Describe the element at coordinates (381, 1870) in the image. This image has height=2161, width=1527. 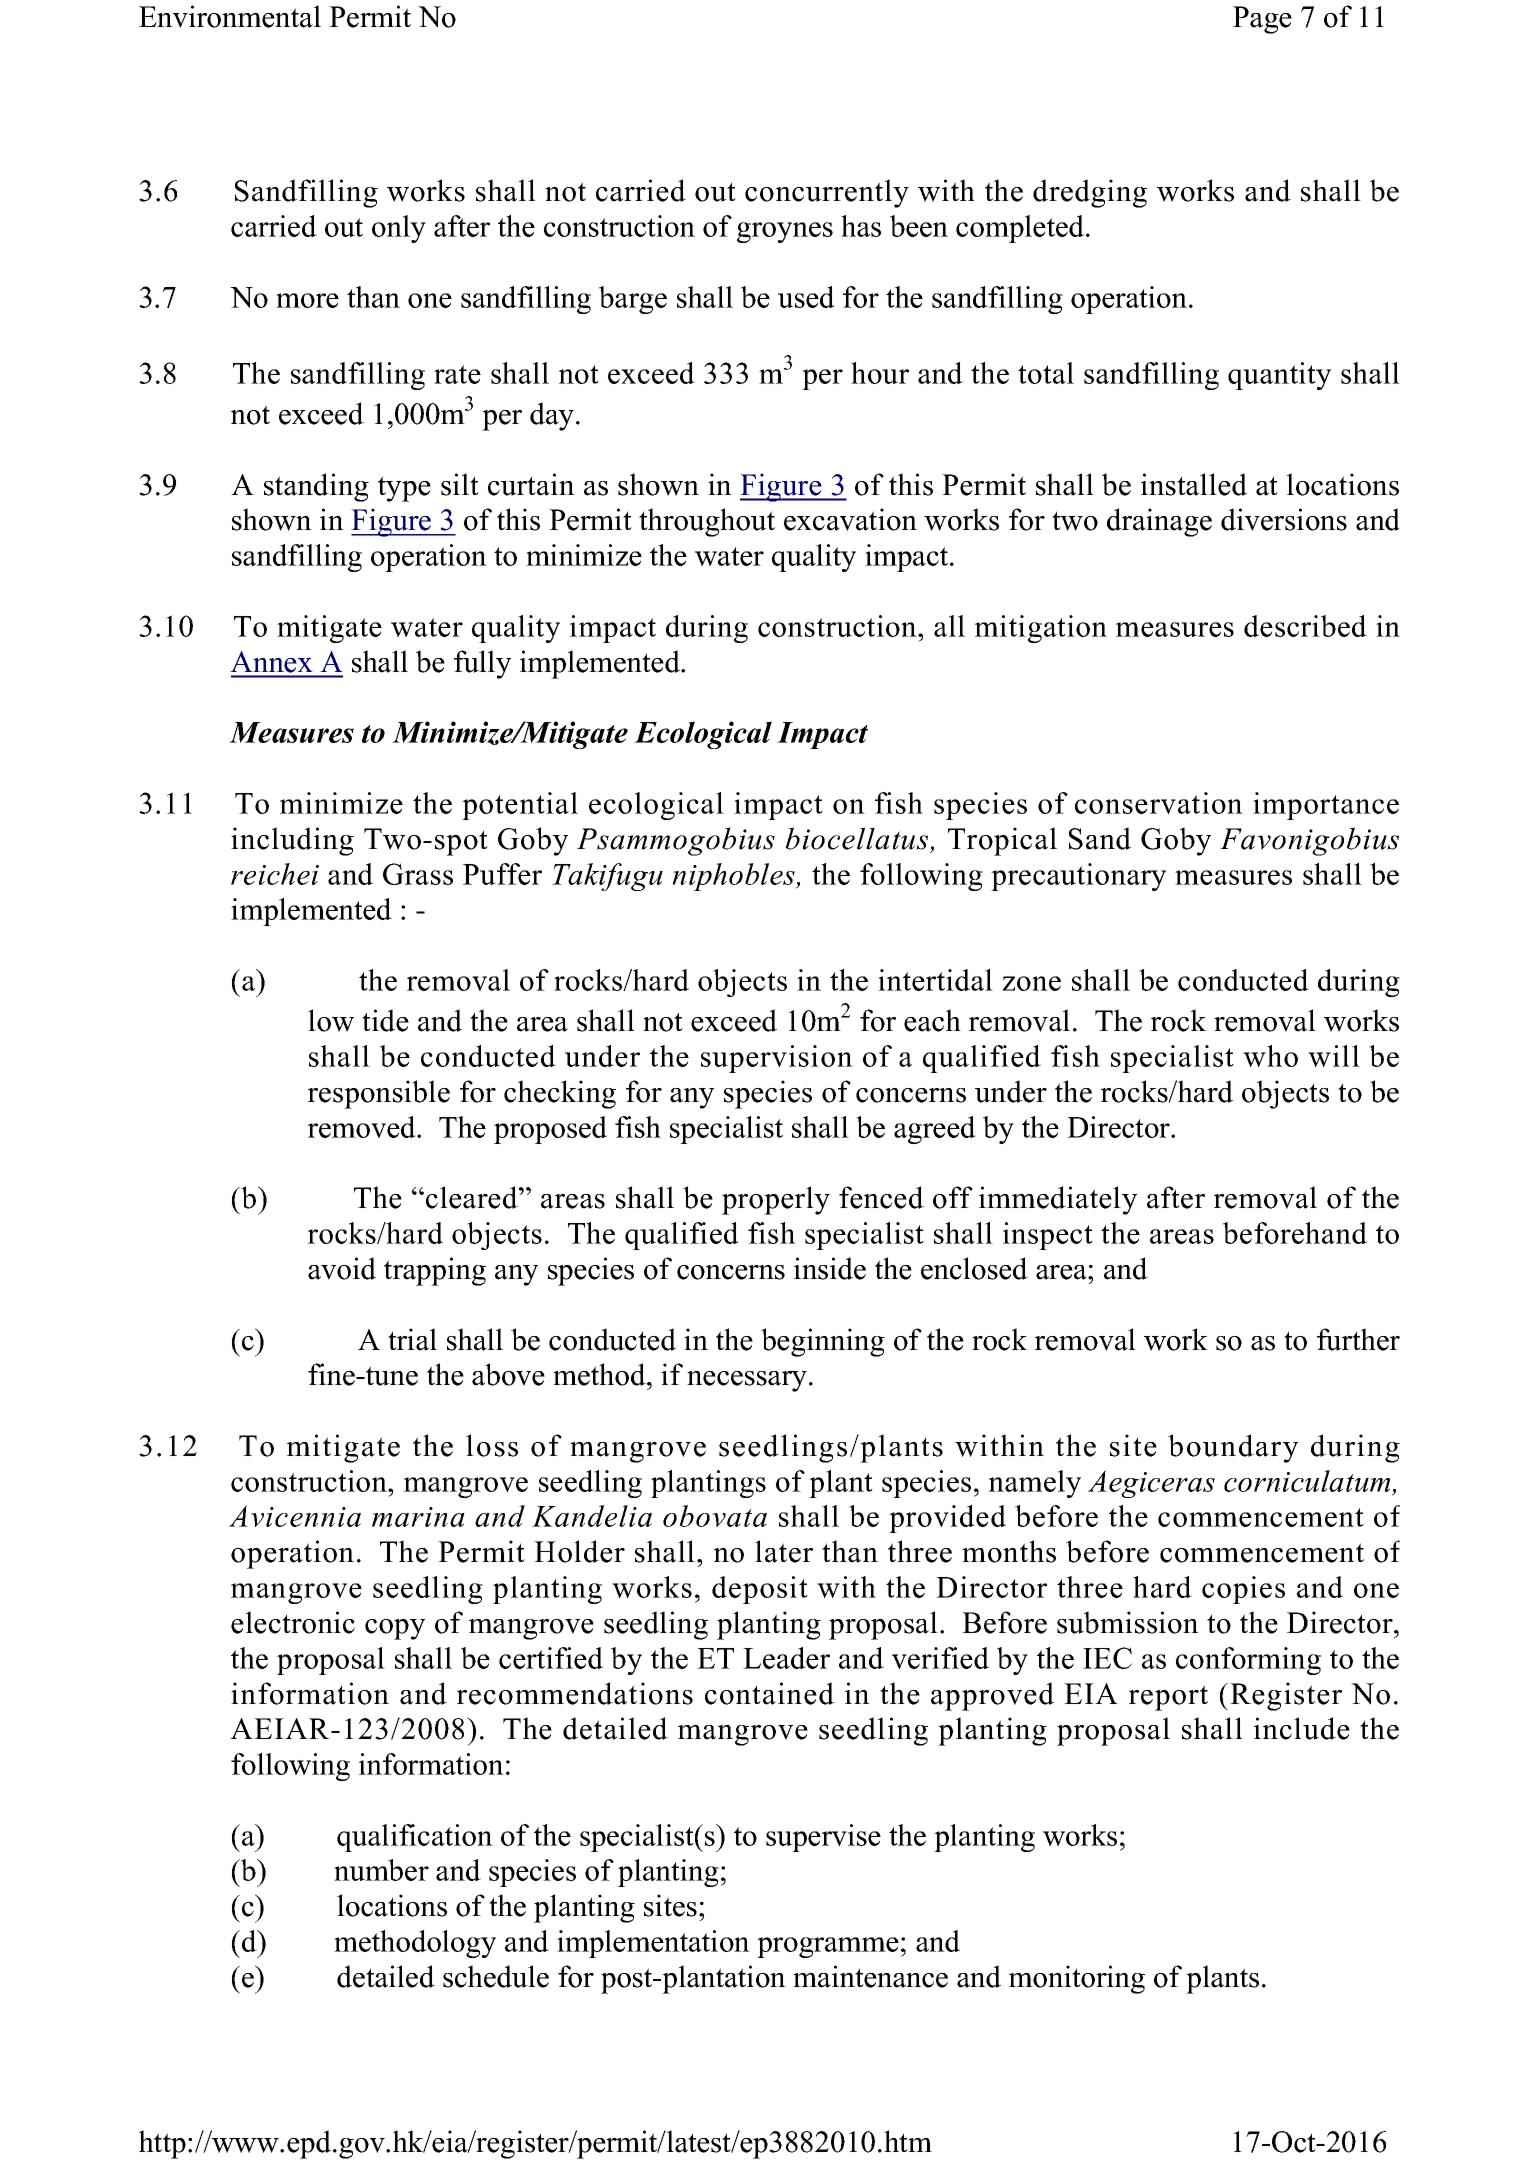
I see `number` at that location.
